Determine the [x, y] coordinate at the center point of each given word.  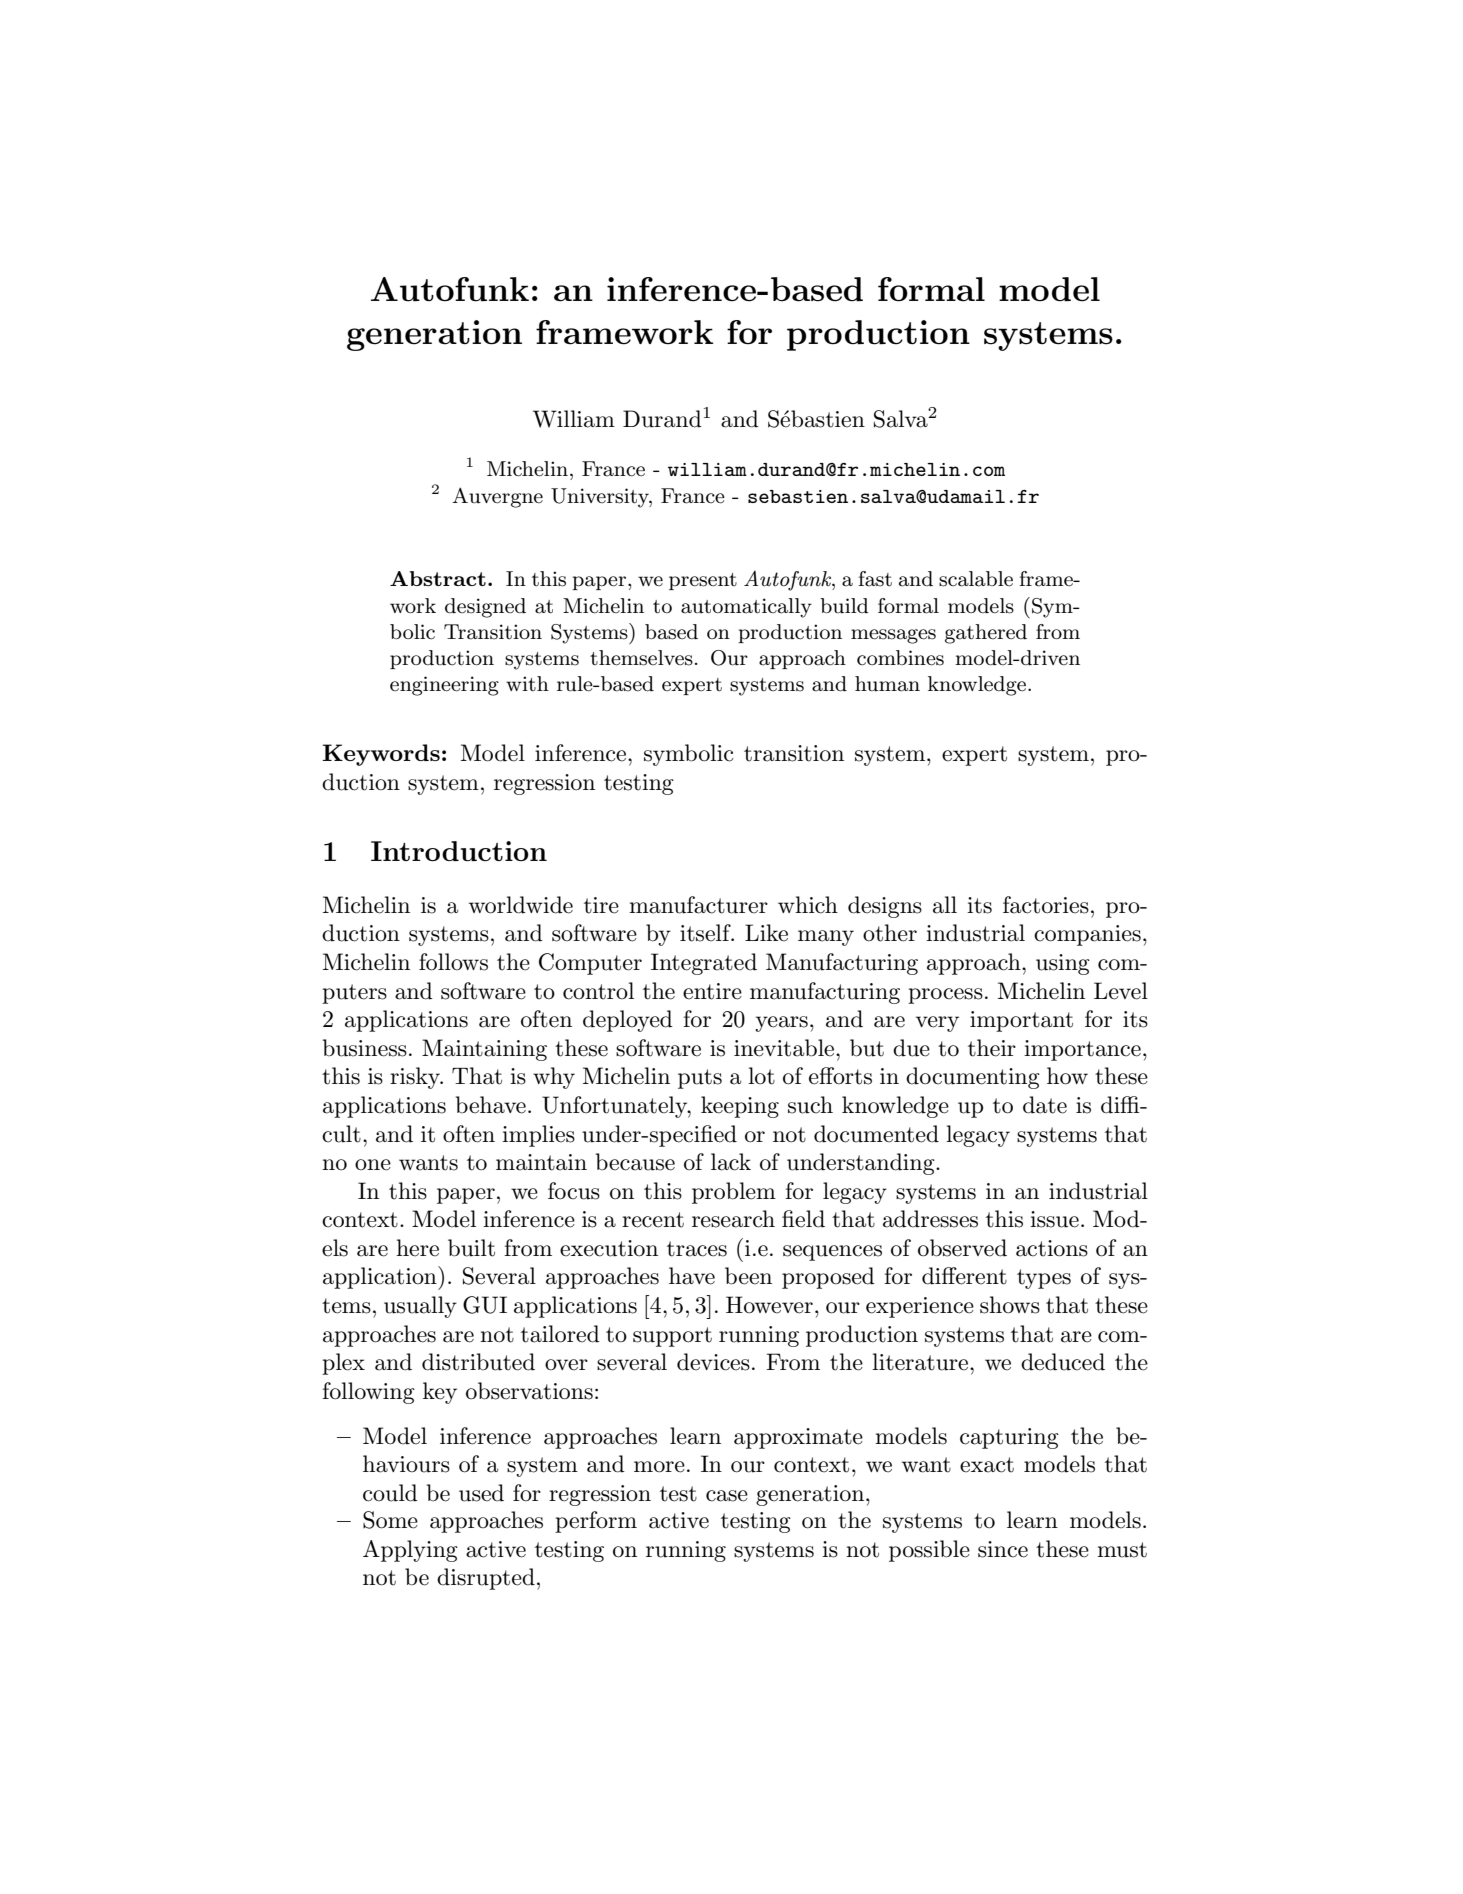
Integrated [704, 964]
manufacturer [698, 905]
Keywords [381, 755]
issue [1054, 1219]
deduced [1063, 1362]
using [1063, 964]
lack [731, 1162]
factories [1046, 905]
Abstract [438, 578]
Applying [410, 1551]
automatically [746, 608]
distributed [478, 1362]
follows [453, 962]
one [373, 1165]
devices [713, 1362]
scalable [976, 579]
